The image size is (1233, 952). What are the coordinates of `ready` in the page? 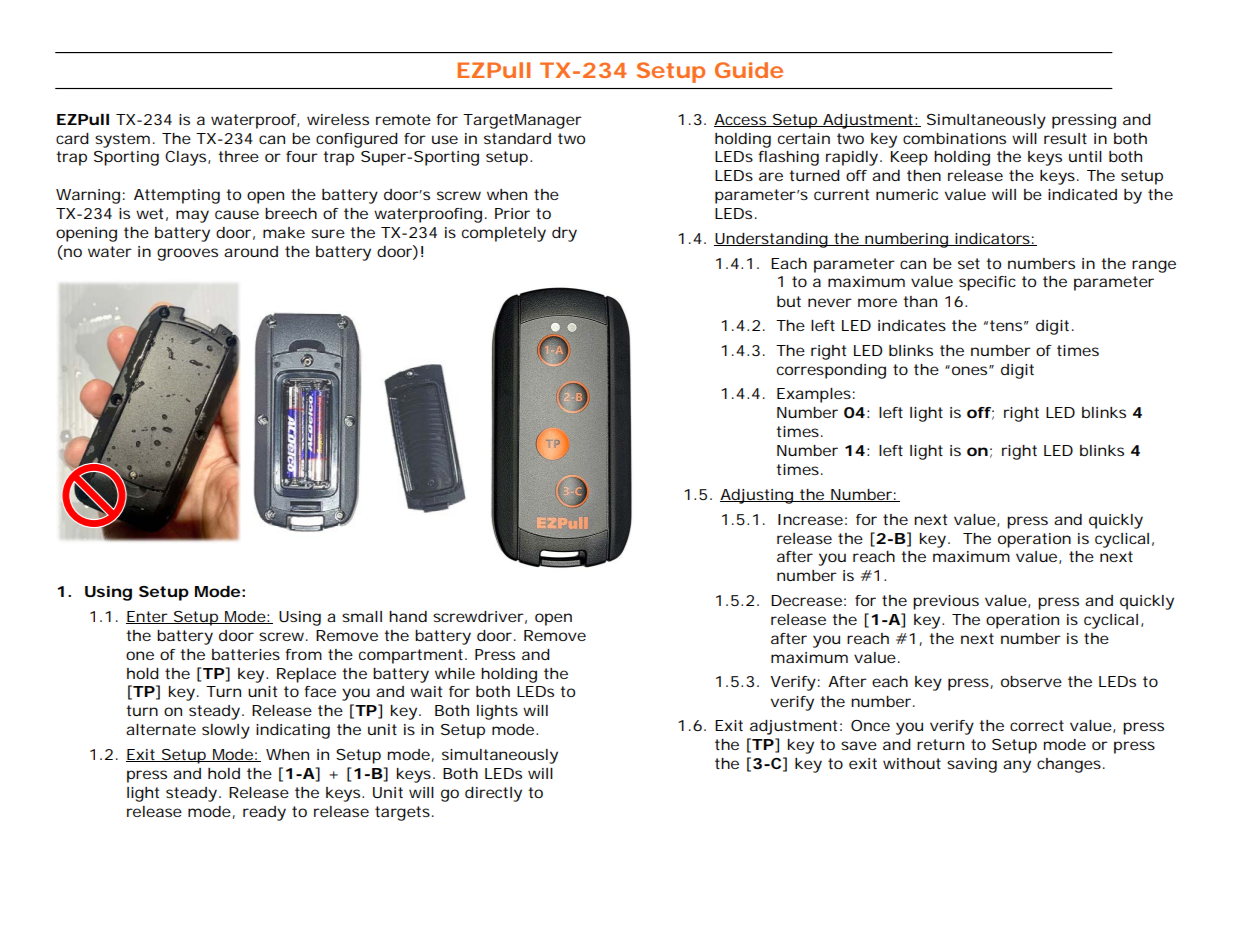 It's located at (264, 813).
